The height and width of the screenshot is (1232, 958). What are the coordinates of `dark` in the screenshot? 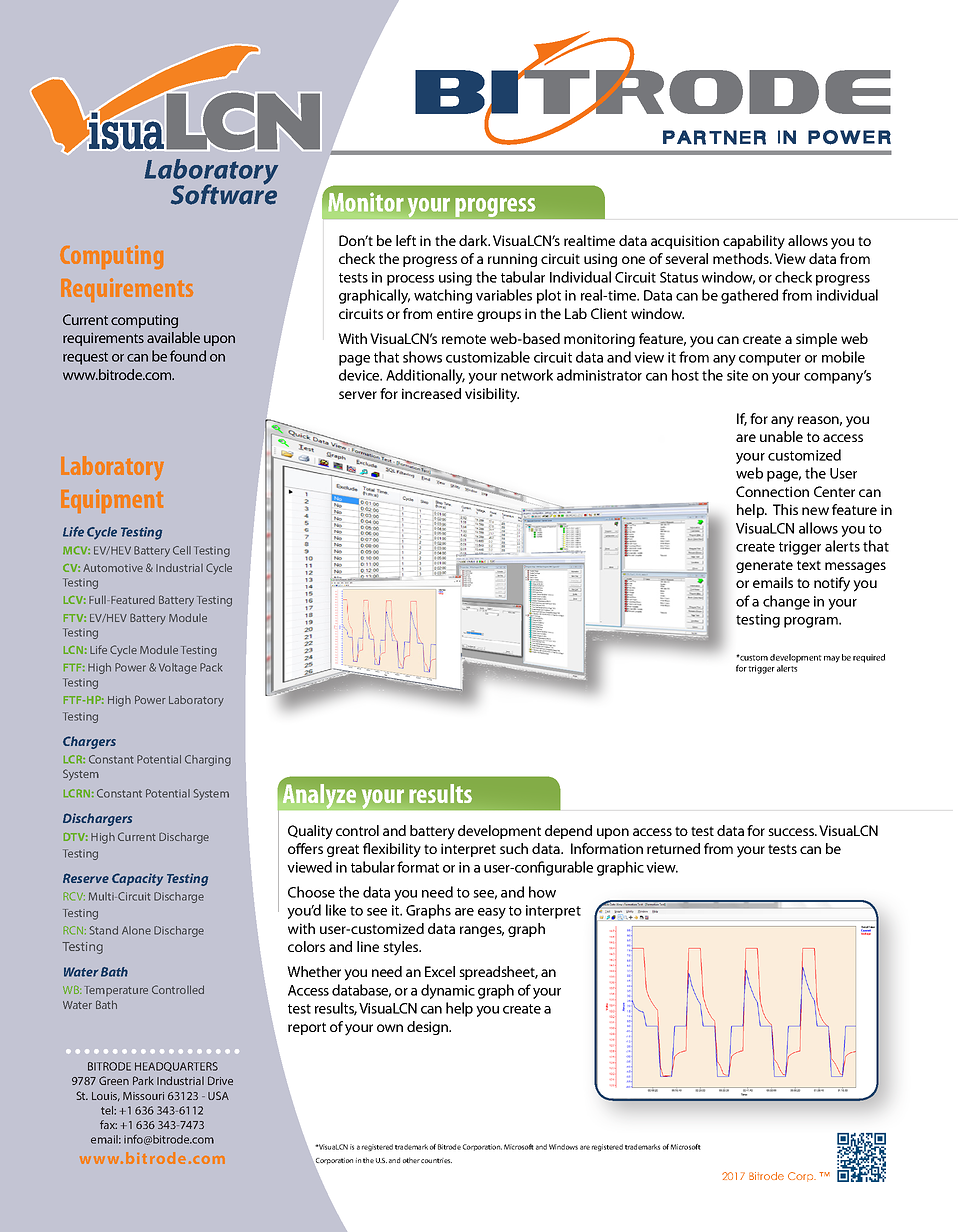 It's located at (474, 240).
